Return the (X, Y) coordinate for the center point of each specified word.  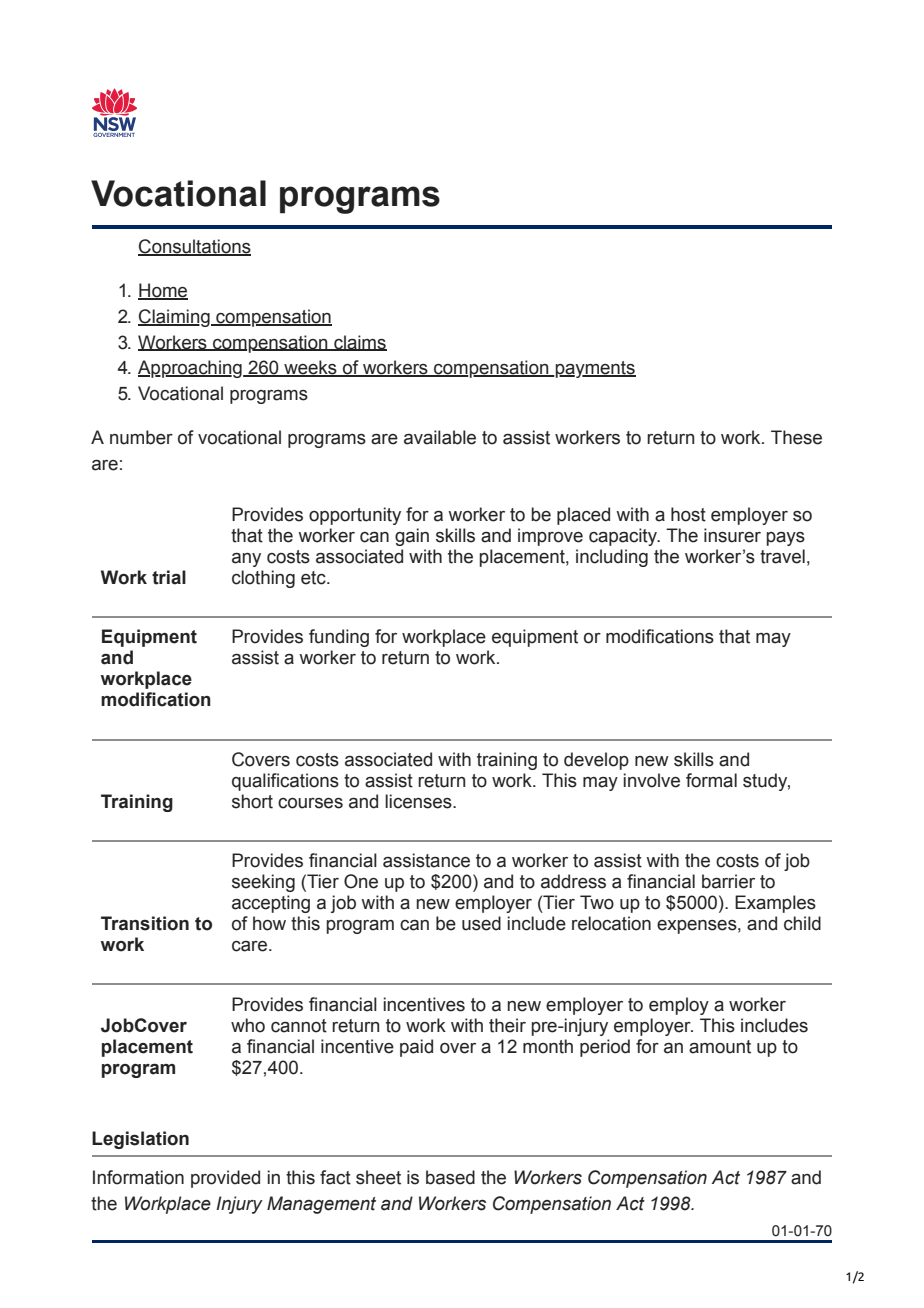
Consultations (194, 247)
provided (225, 1179)
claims (359, 343)
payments (594, 369)
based (450, 1177)
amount (720, 1047)
